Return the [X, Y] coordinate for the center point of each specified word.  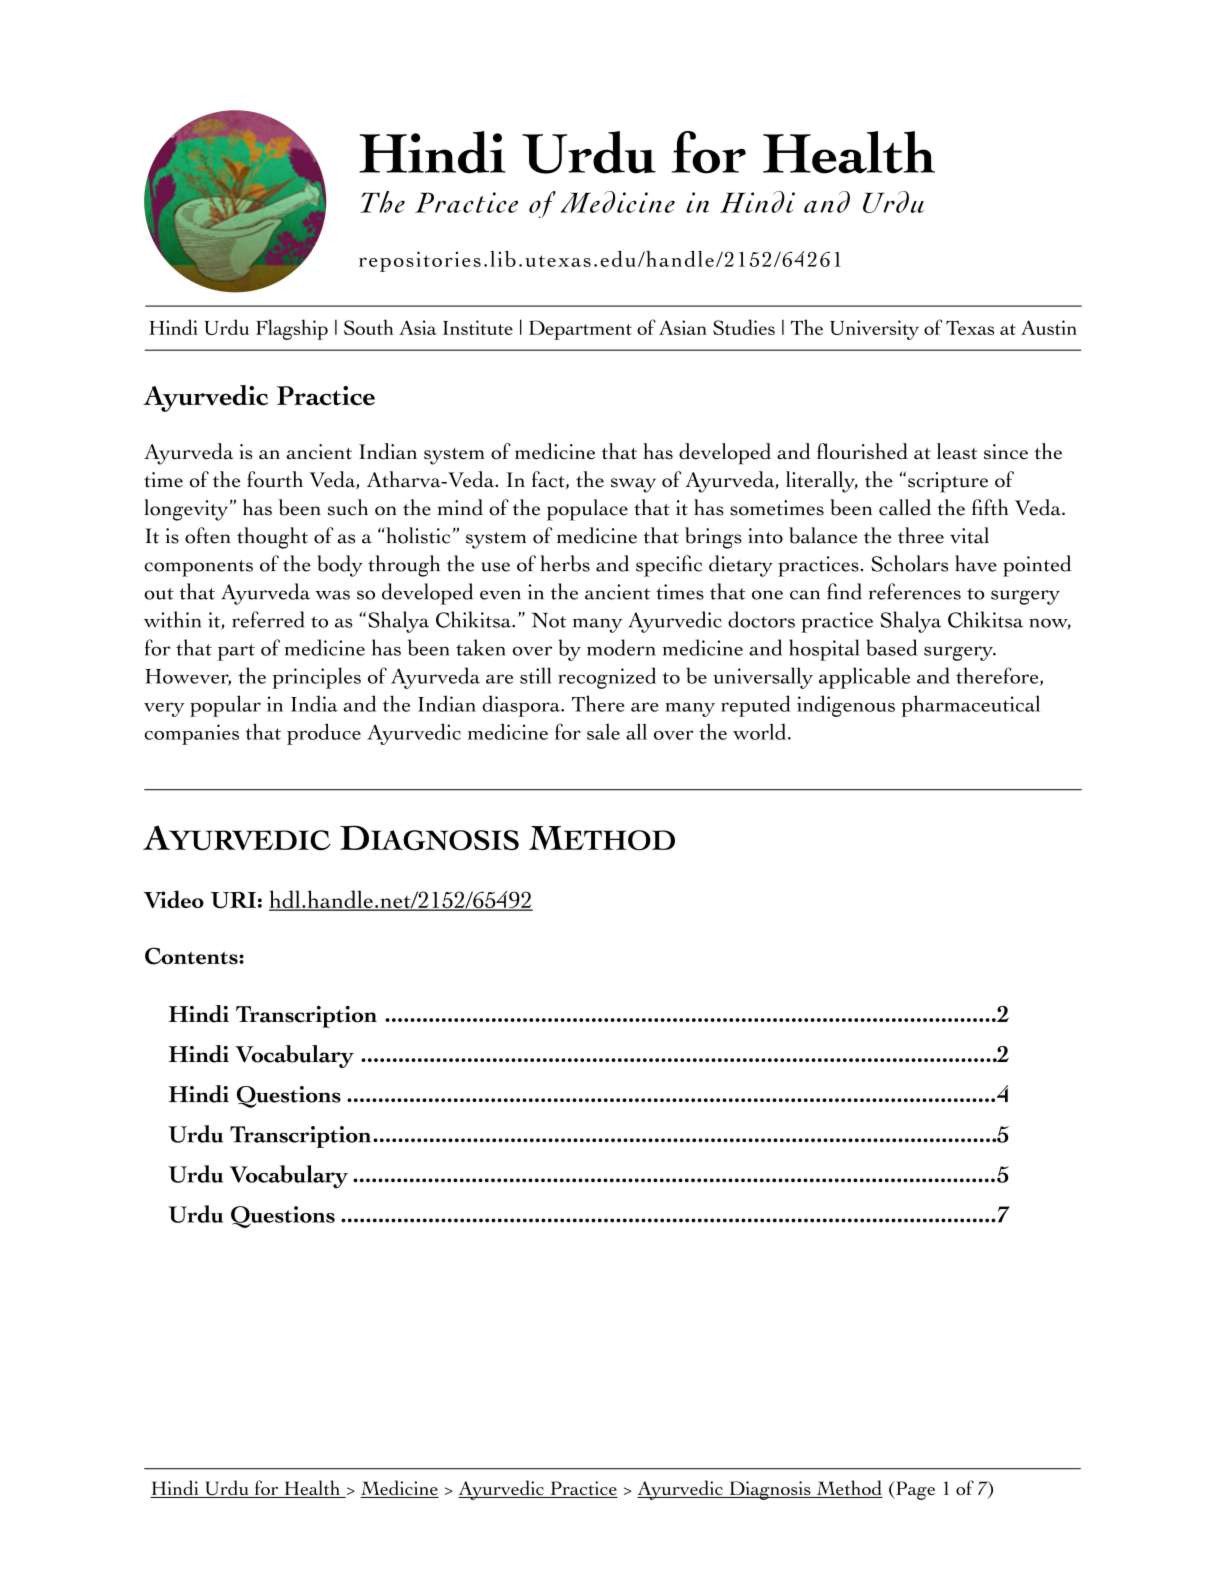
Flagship [292, 329]
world [761, 731]
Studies [744, 327]
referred [268, 619]
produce [324, 734]
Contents [192, 956]
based [891, 647]
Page [914, 1490]
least [957, 451]
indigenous [846, 706]
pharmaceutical [971, 706]
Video [174, 899]
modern [621, 647]
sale [603, 732]
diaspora [522, 706]
